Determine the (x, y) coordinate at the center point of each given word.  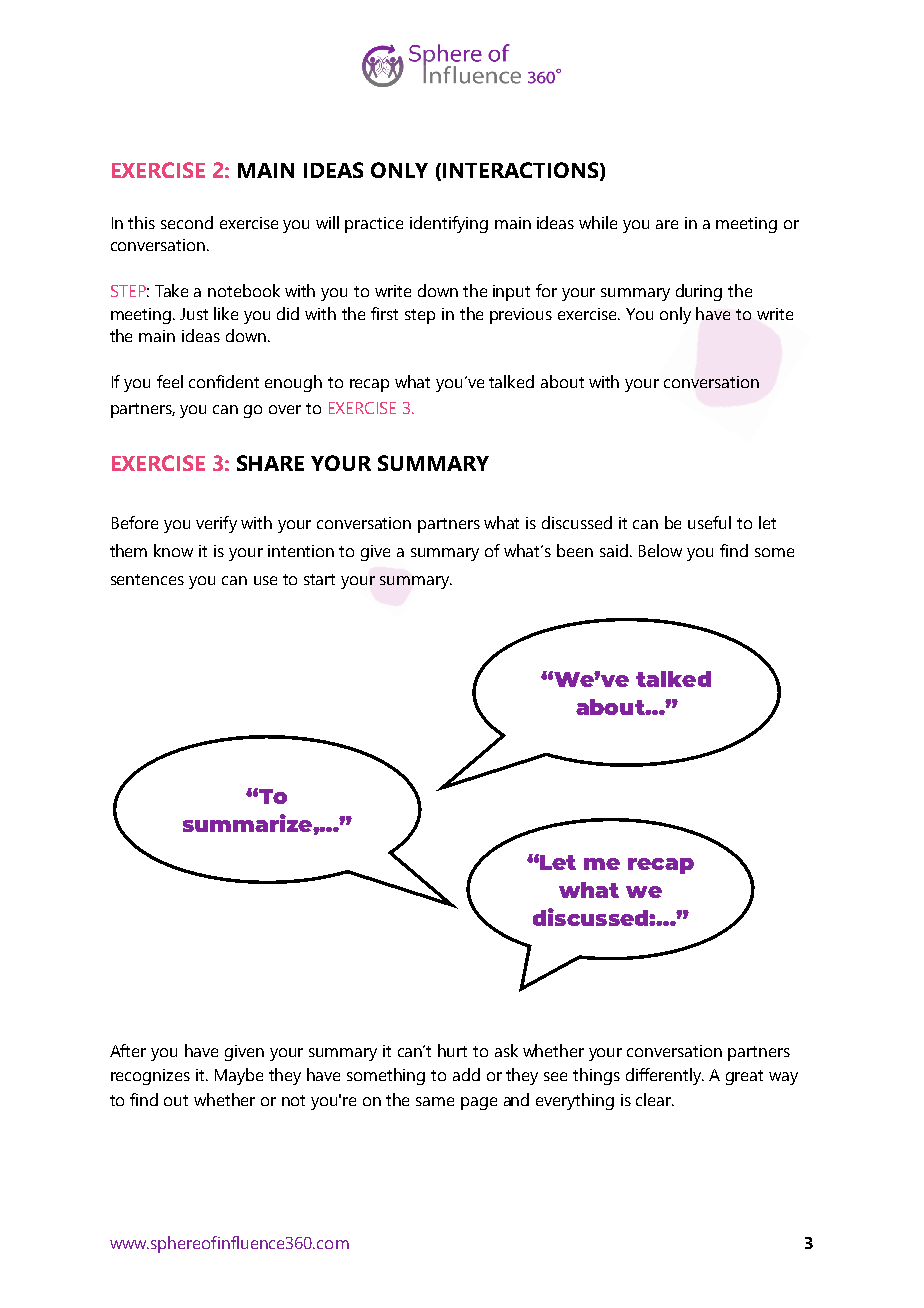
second (187, 222)
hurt (452, 1050)
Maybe (239, 1076)
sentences (147, 579)
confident (224, 381)
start (319, 579)
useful (709, 522)
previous (521, 316)
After (128, 1050)
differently (664, 1076)
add (466, 1074)
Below (660, 550)
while (598, 222)
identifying (449, 224)
